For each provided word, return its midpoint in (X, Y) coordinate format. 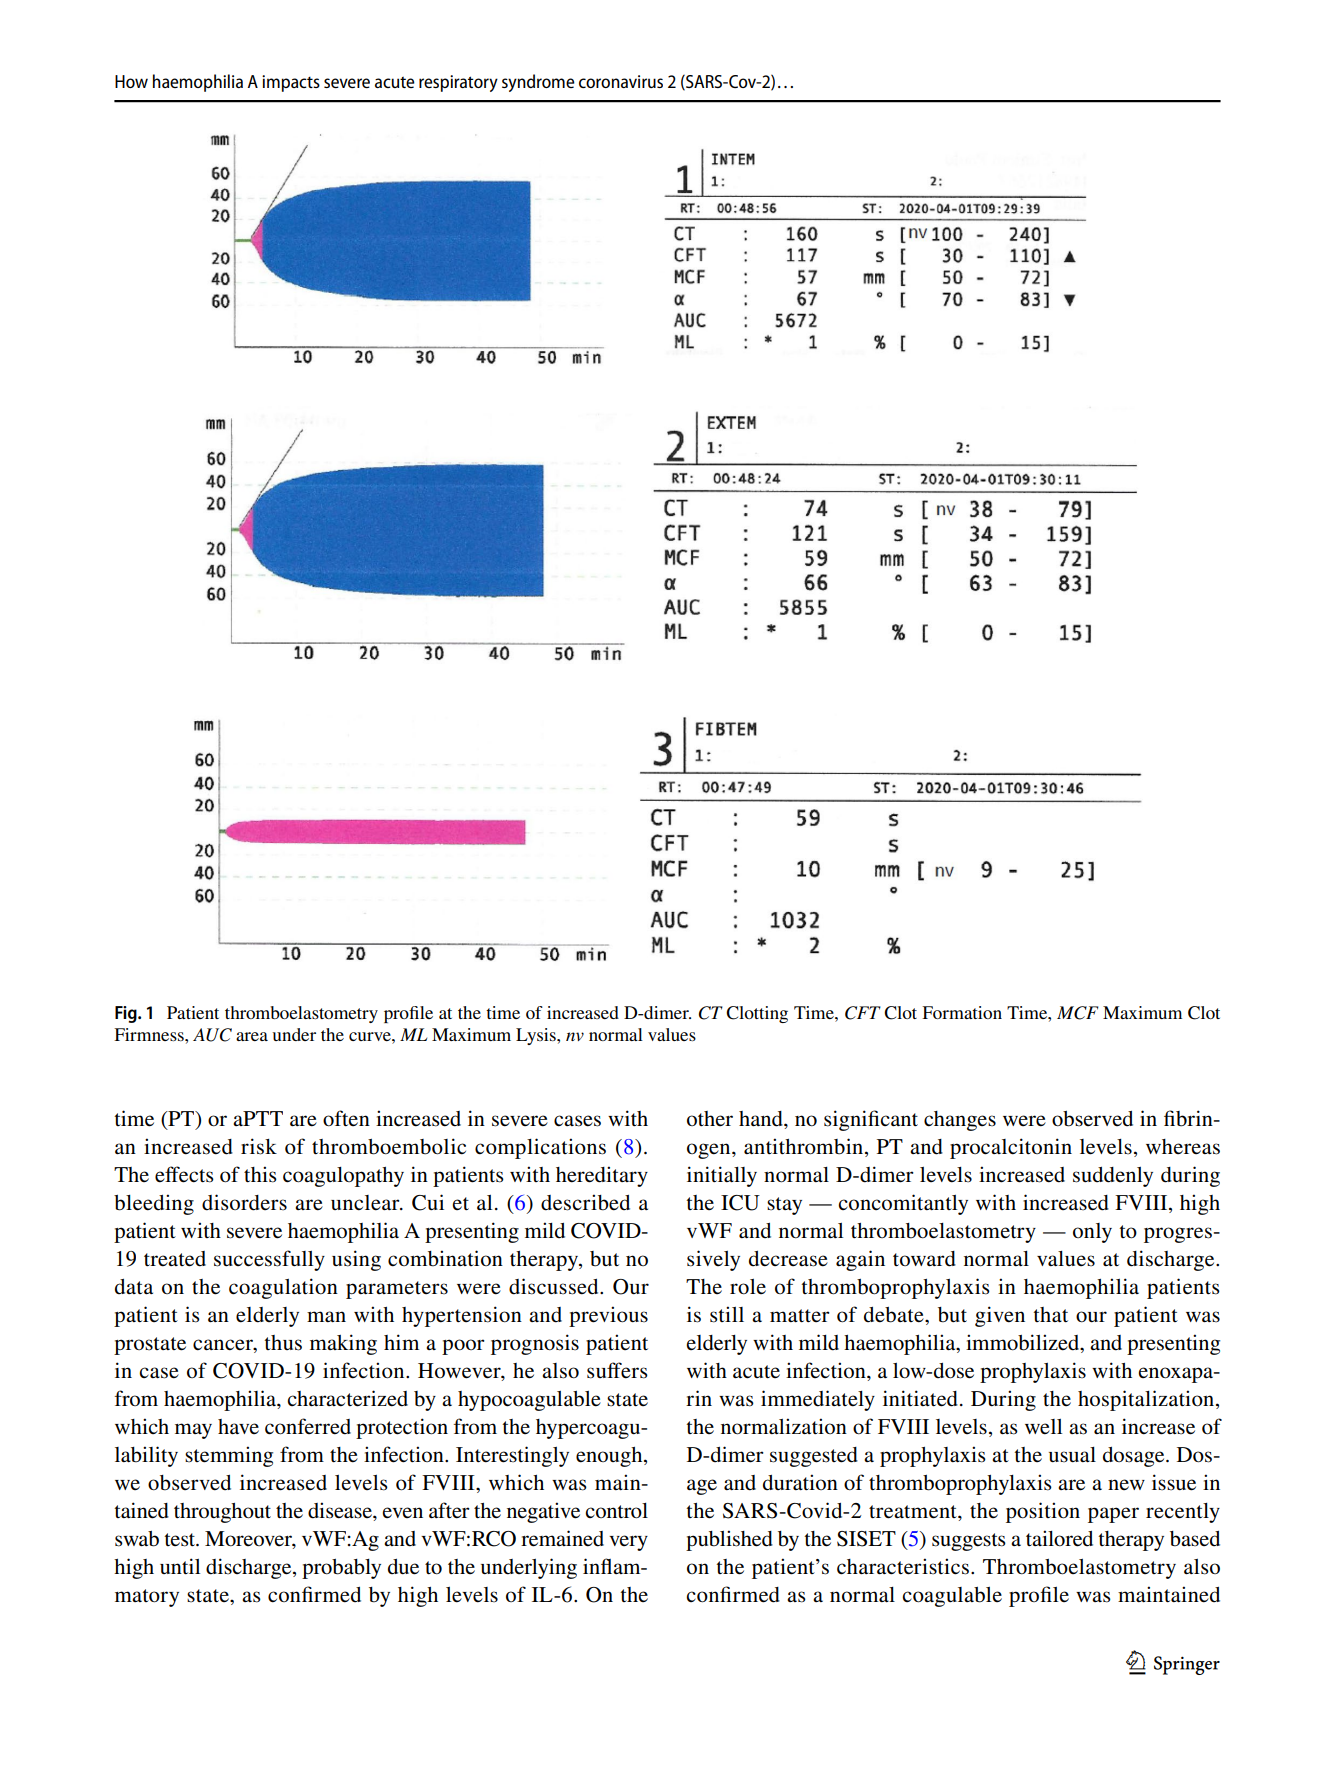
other (710, 1118)
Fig (127, 1014)
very (628, 1543)
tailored (1059, 1538)
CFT (863, 1013)
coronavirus (621, 81)
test (180, 1540)
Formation (962, 1012)
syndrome (538, 83)
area (252, 1036)
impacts (291, 83)
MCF (1078, 1013)
